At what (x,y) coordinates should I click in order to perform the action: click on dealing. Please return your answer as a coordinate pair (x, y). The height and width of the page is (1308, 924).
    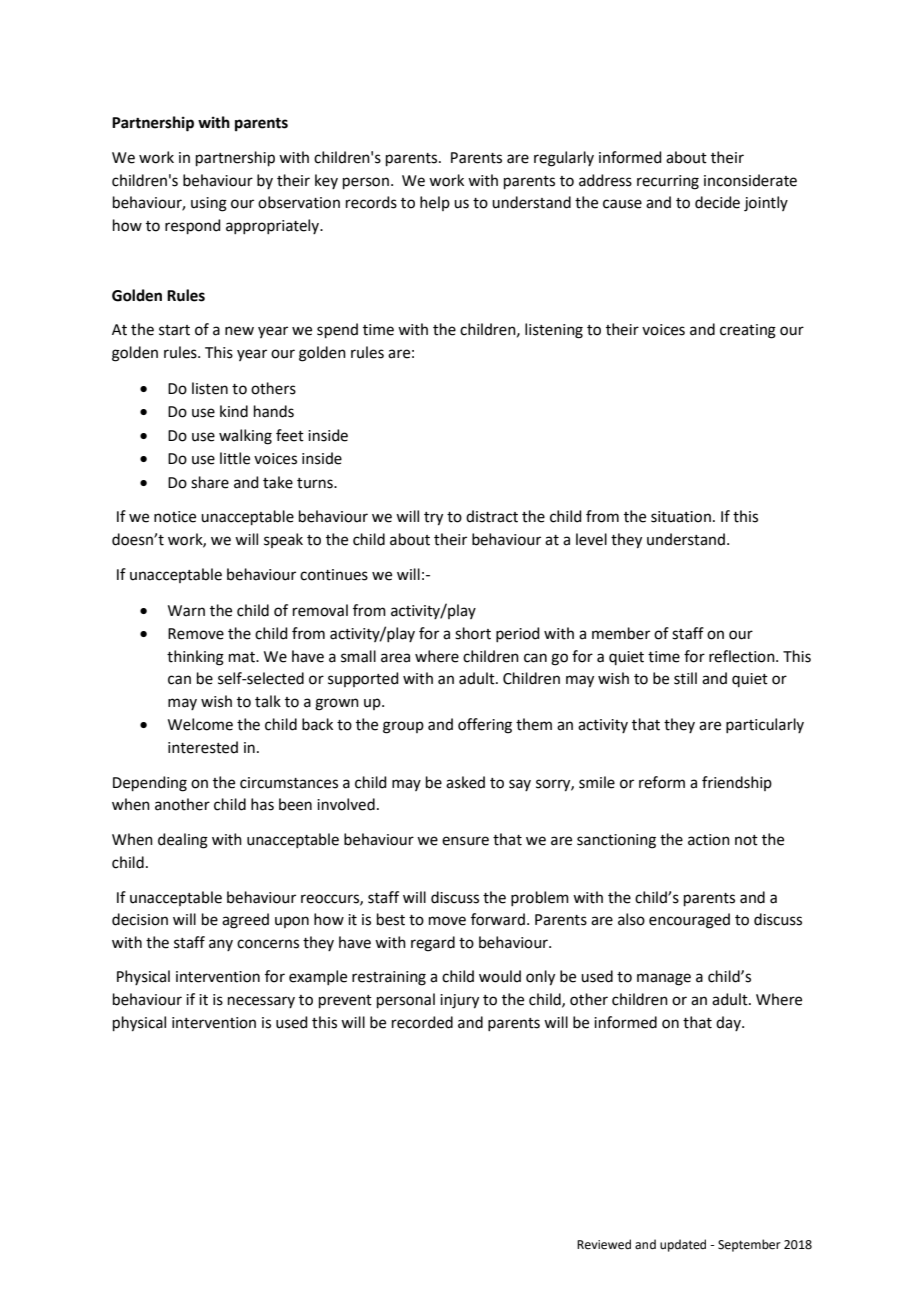
    Looking at the image, I should click on (183, 841).
